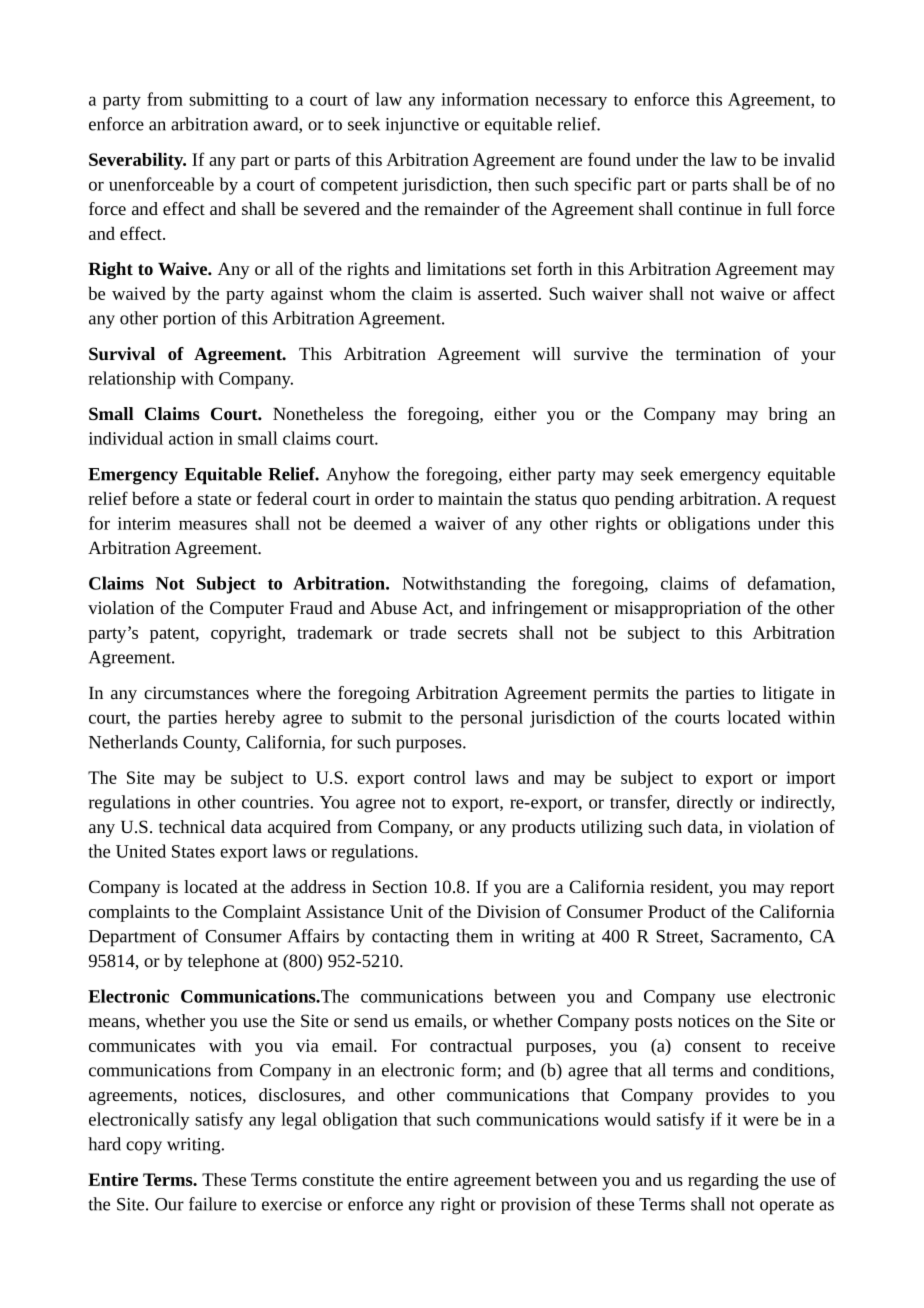 This screenshot has width=924, height=1308. Describe the element at coordinates (470, 498) in the screenshot. I see `maintain` at that location.
